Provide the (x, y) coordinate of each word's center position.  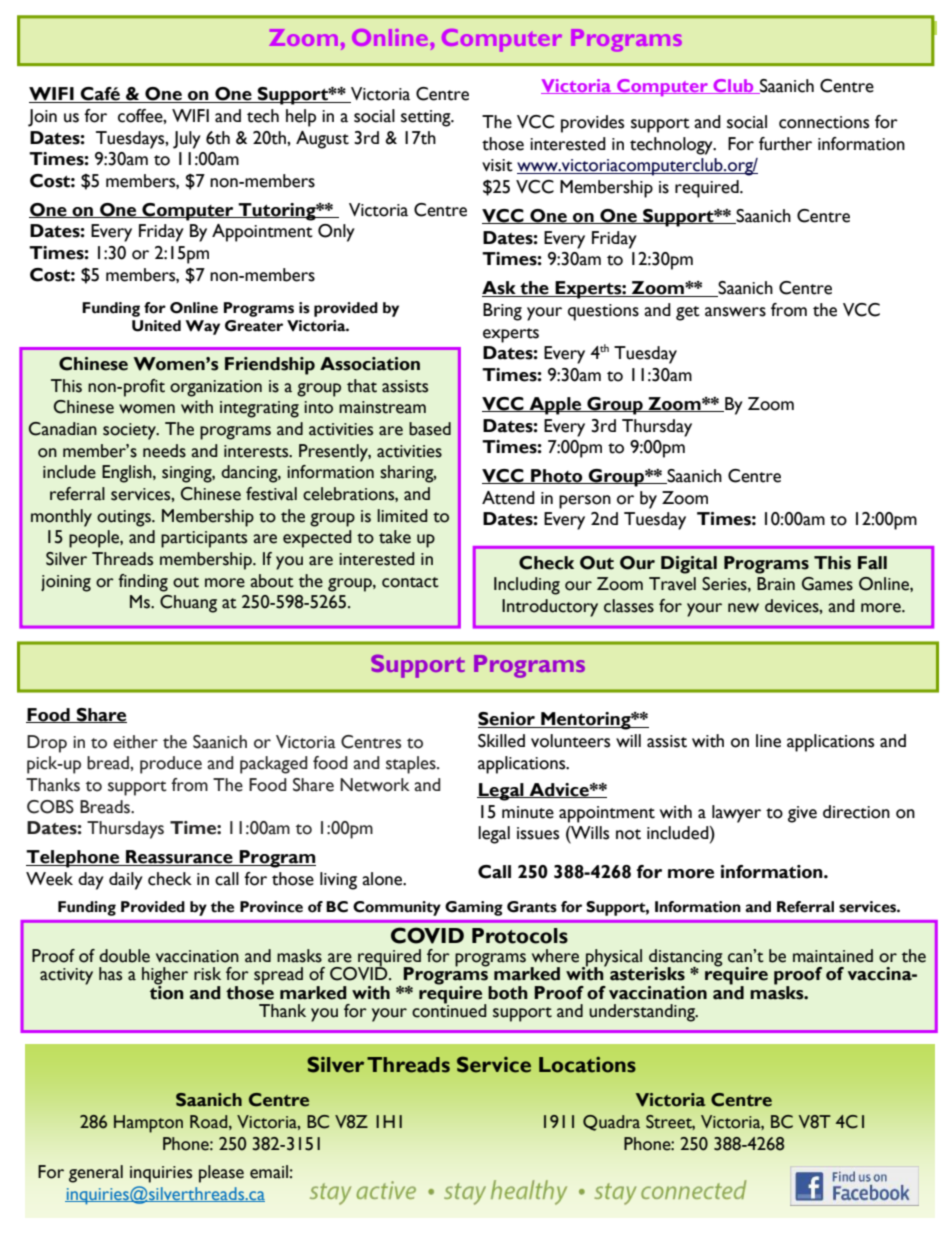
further (785, 144)
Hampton (148, 1124)
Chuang (188, 604)
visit (497, 165)
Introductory (550, 608)
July (187, 140)
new (743, 608)
